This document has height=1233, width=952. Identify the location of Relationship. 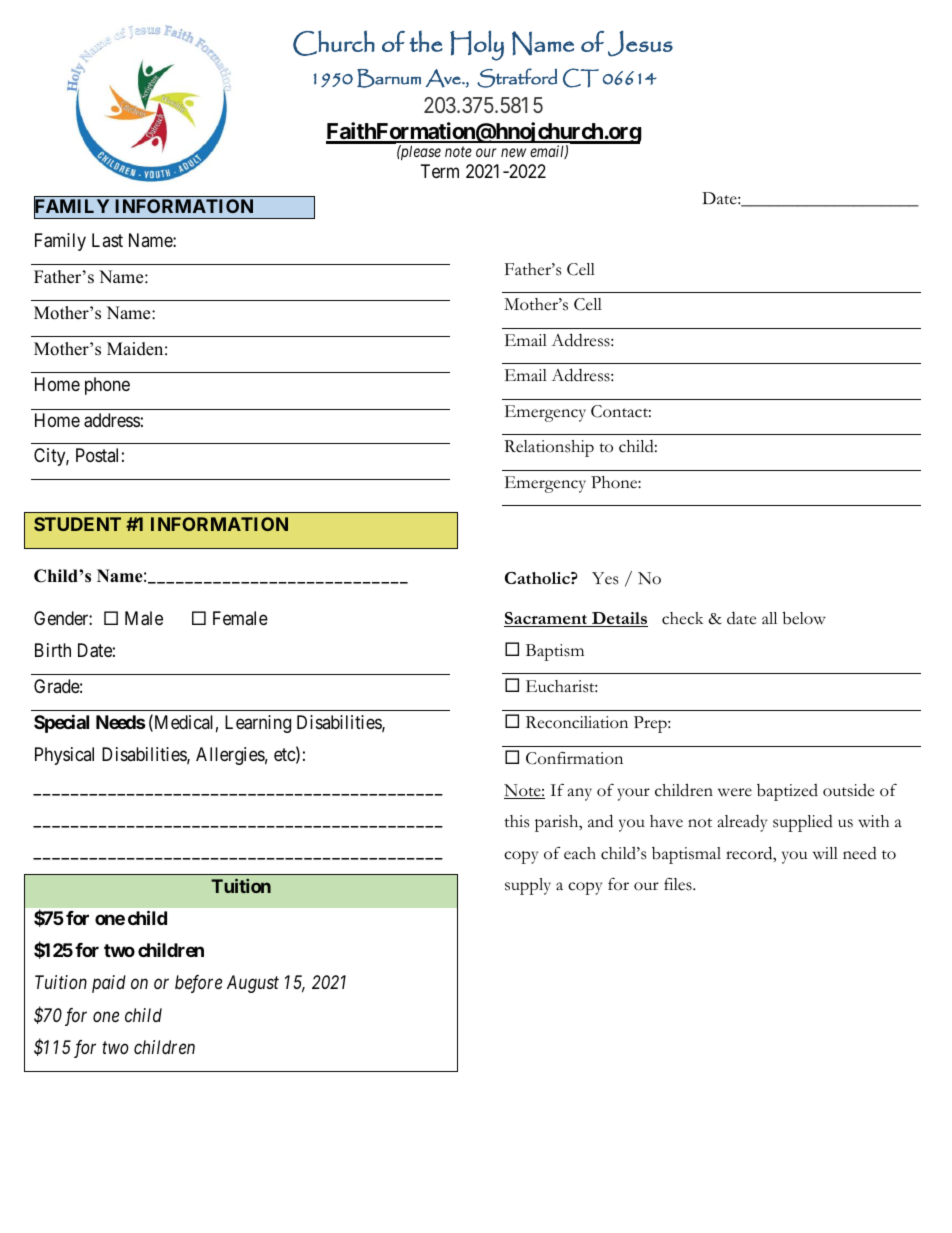
(549, 448).
